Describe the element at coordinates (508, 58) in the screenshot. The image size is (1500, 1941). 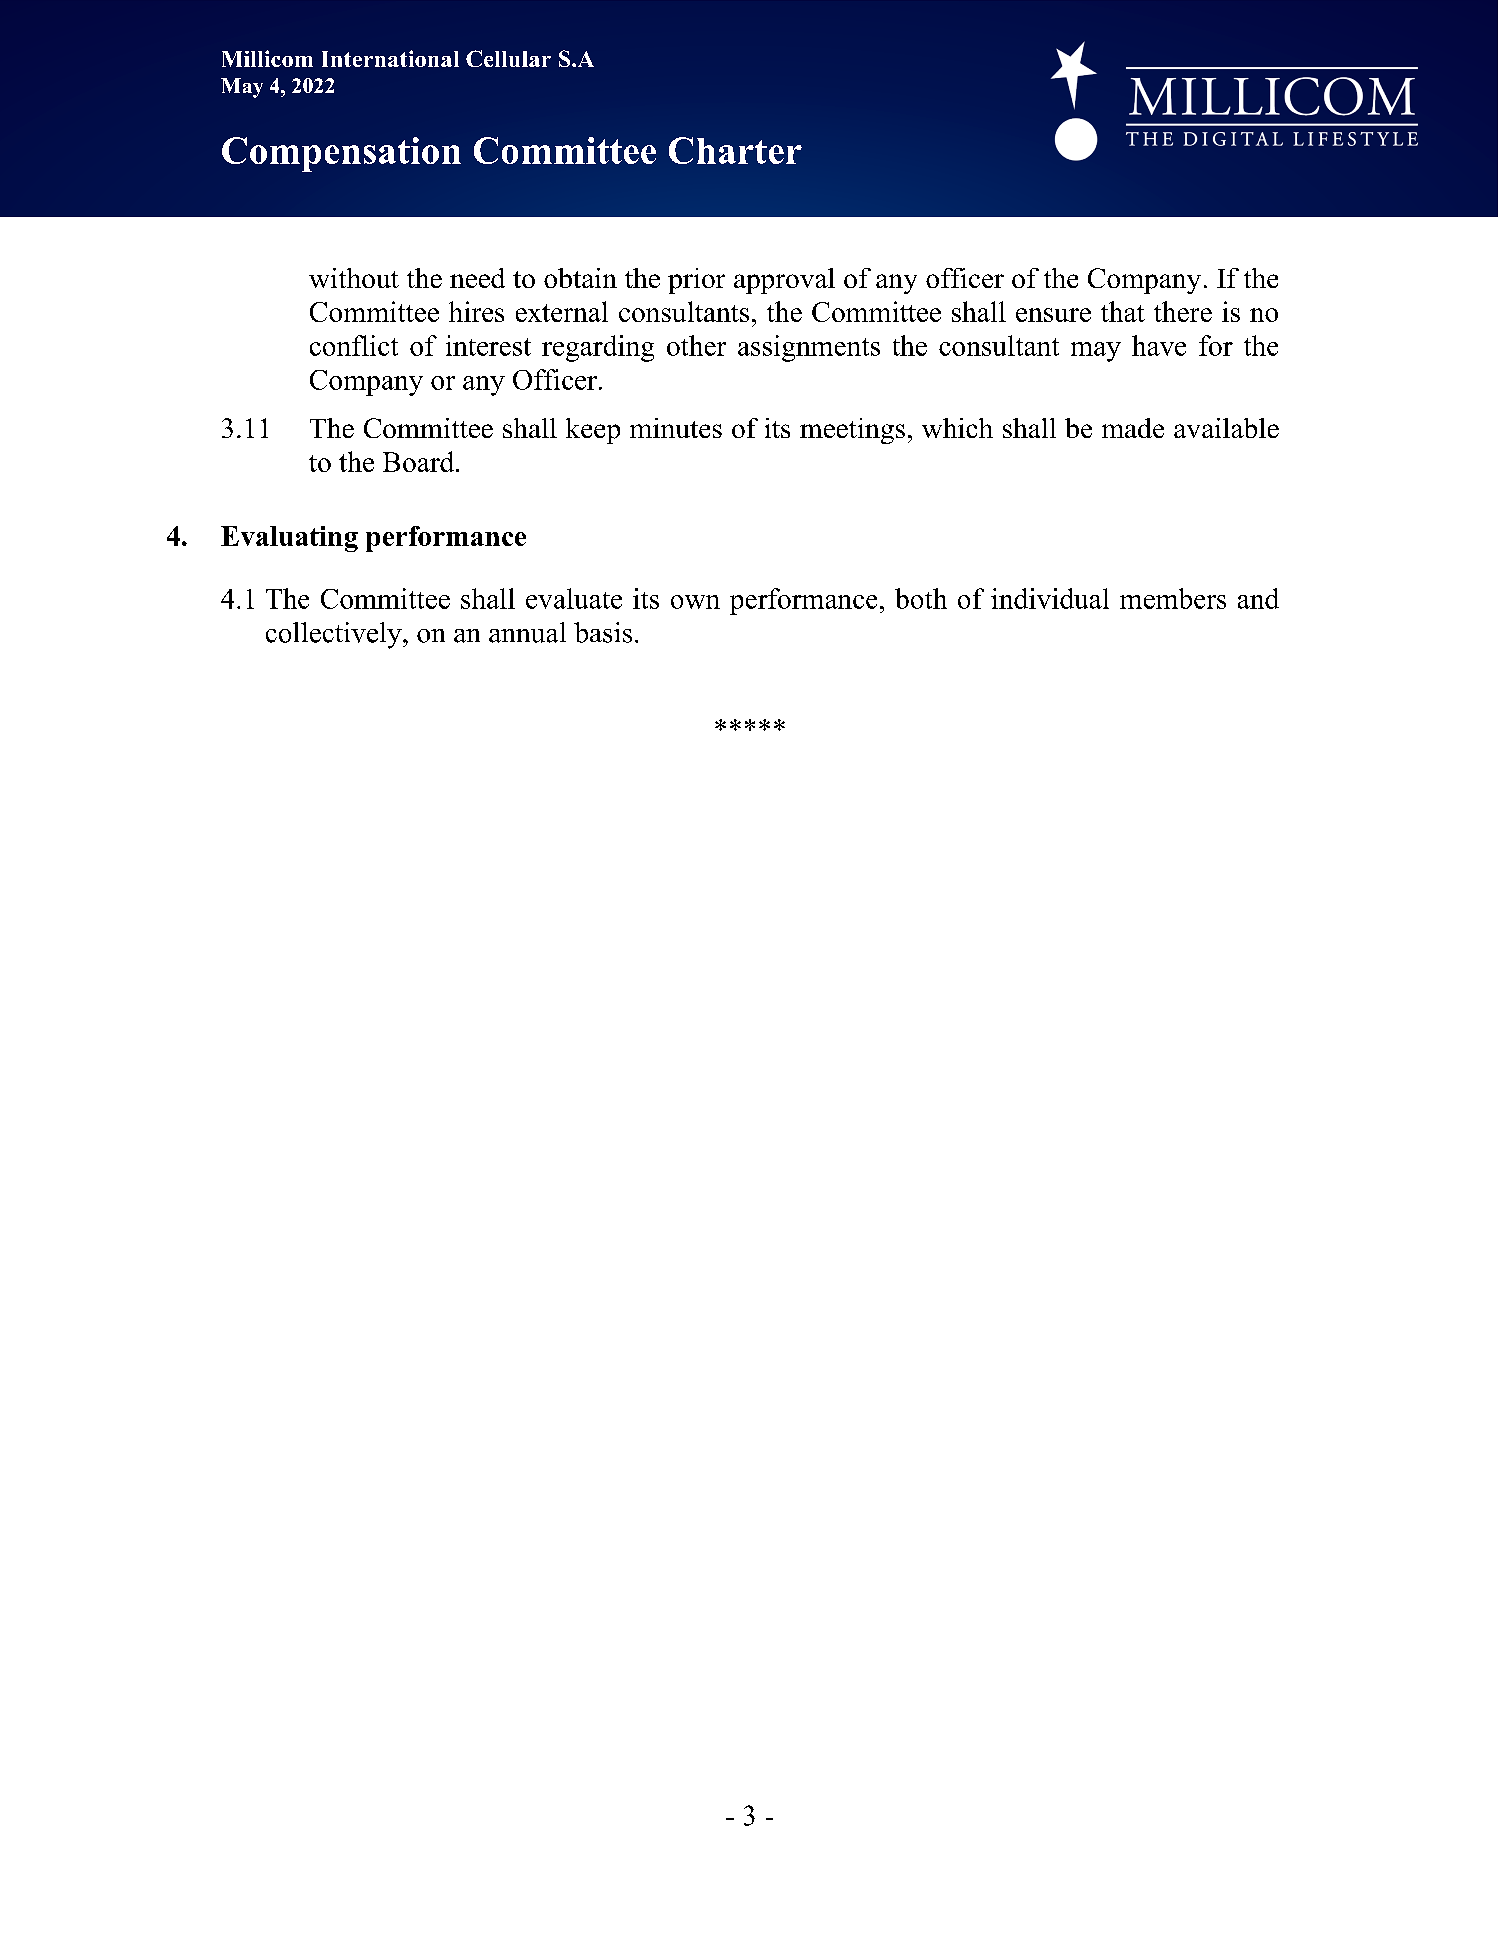
I see `Cellular` at that location.
